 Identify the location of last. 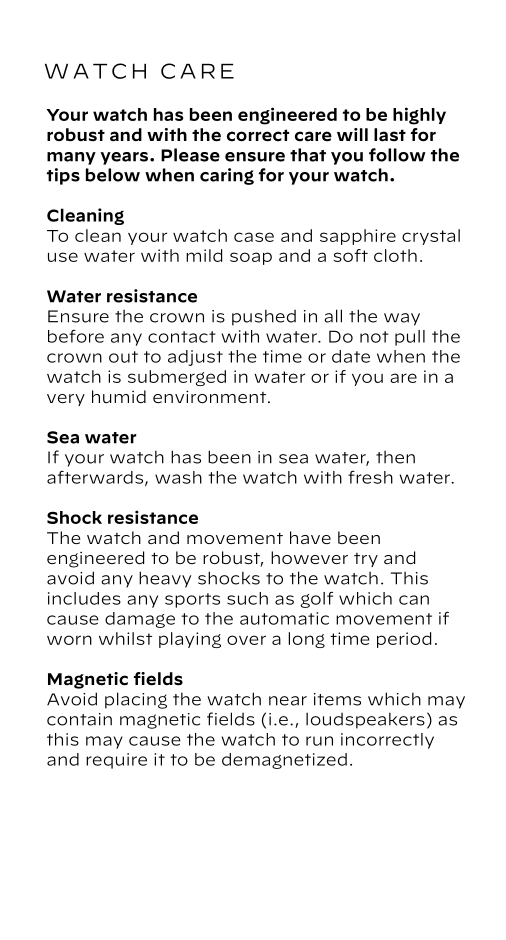
(390, 135).
